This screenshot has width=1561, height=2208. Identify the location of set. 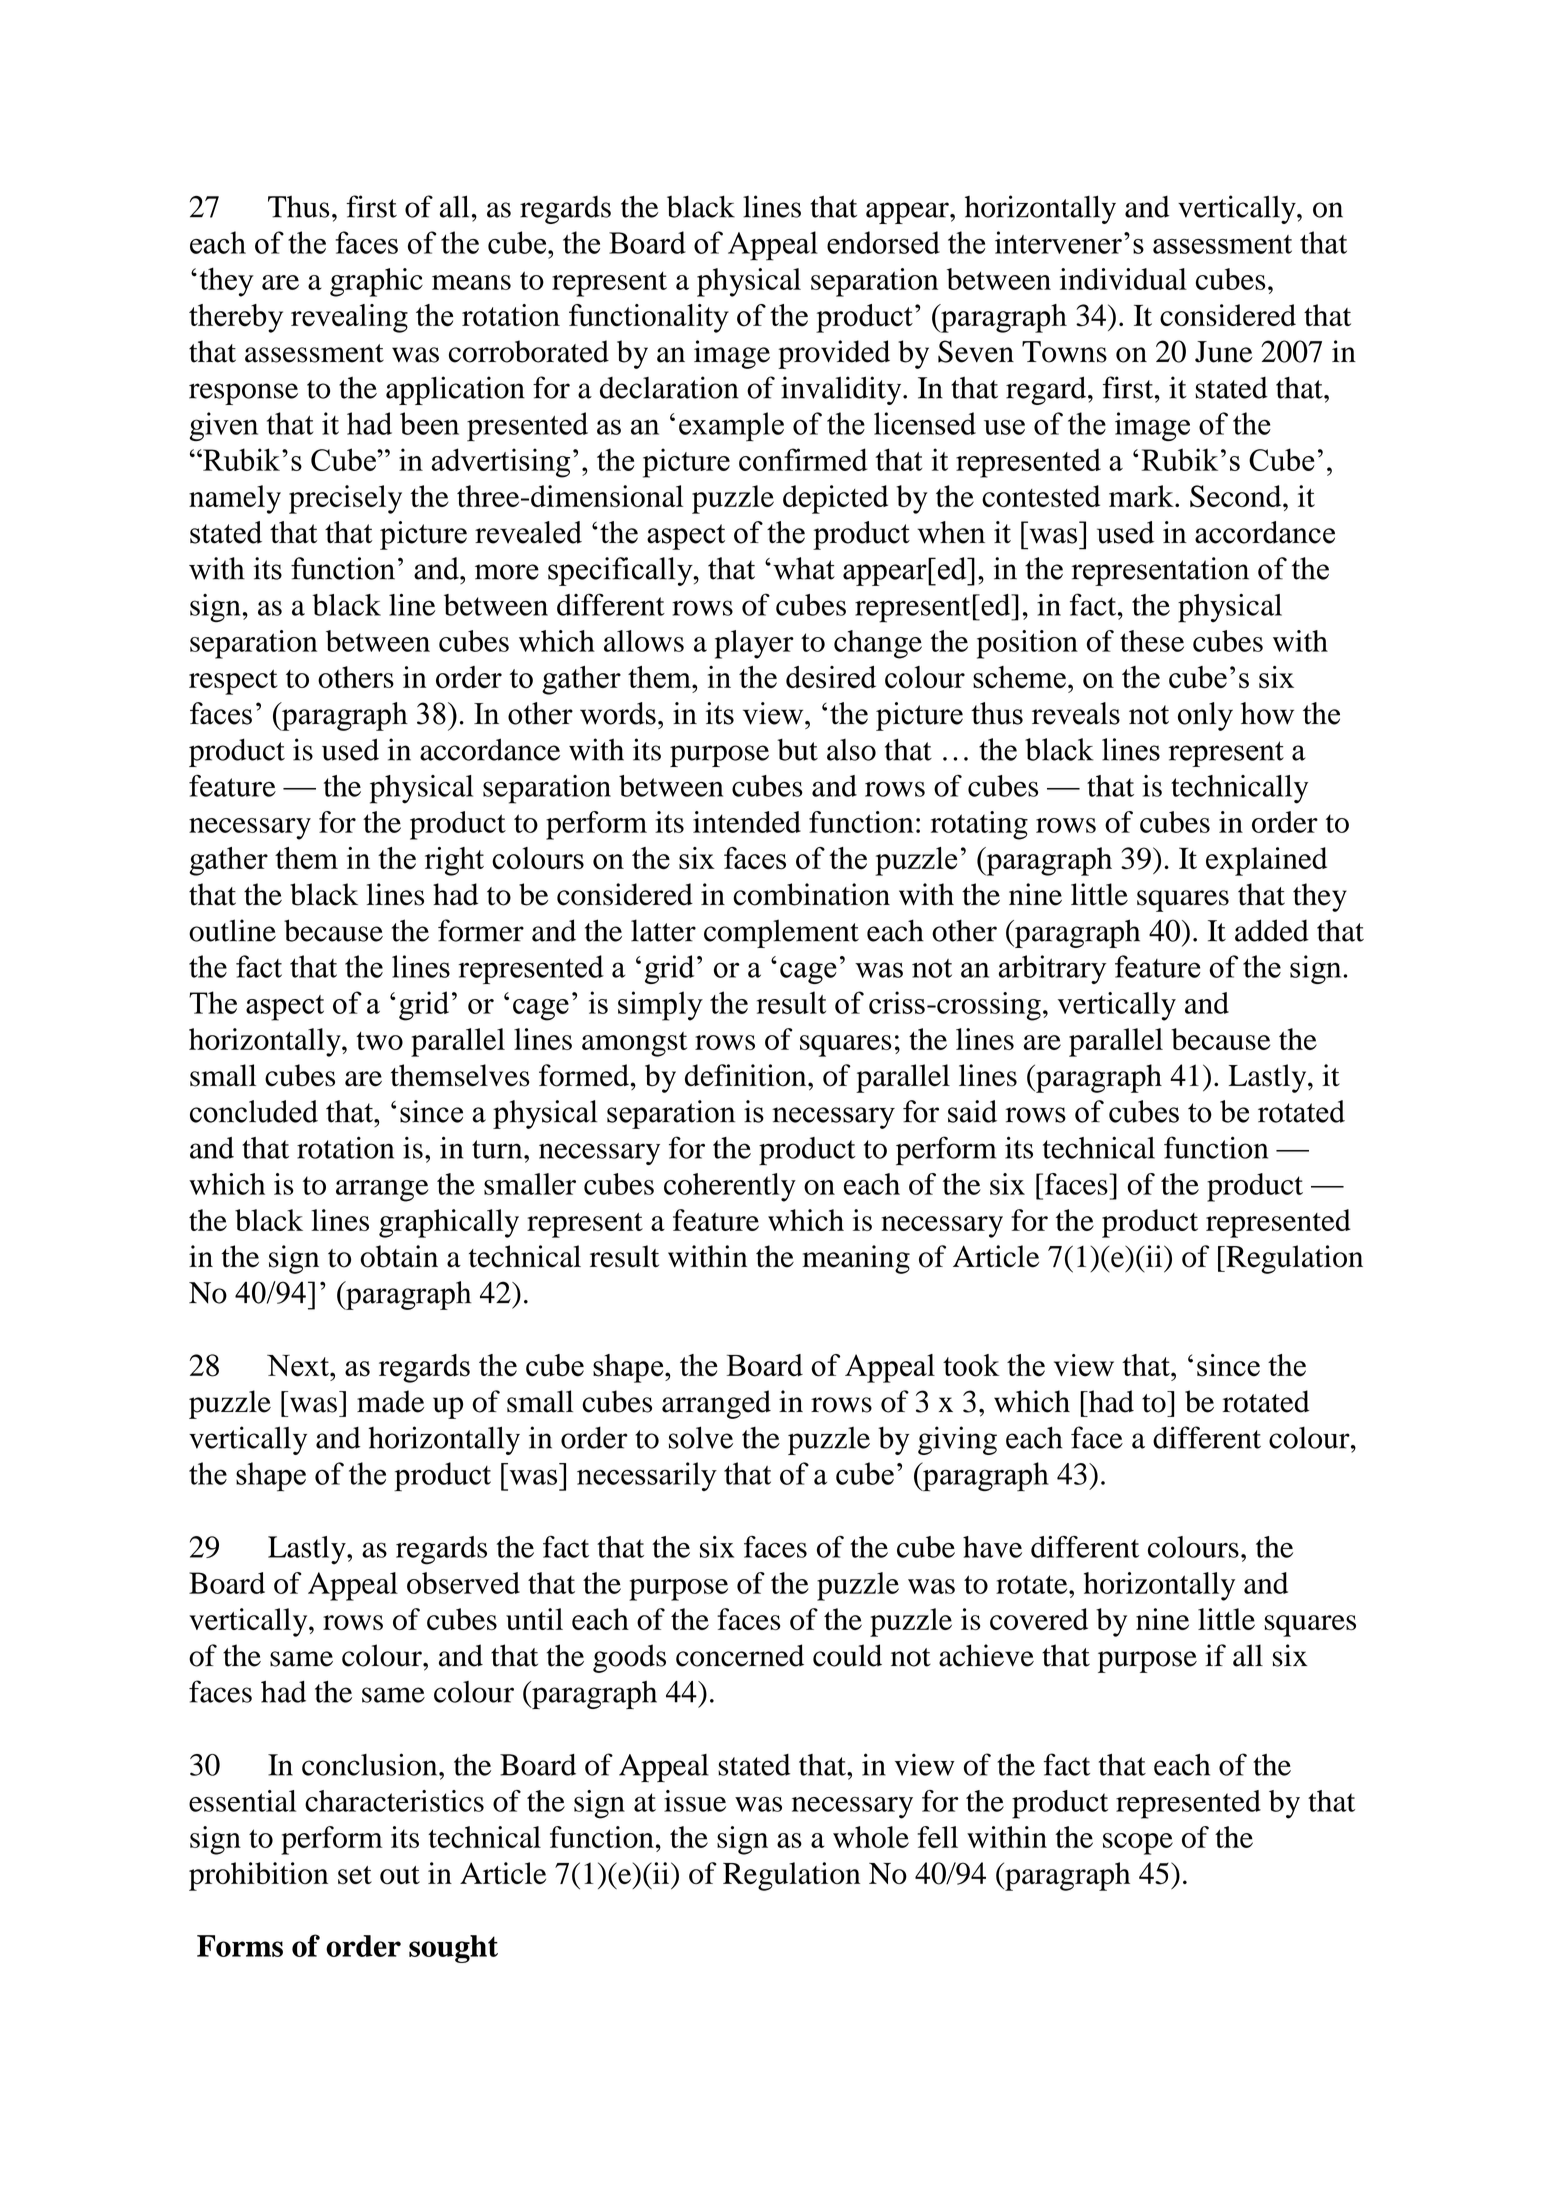
(355, 1875).
